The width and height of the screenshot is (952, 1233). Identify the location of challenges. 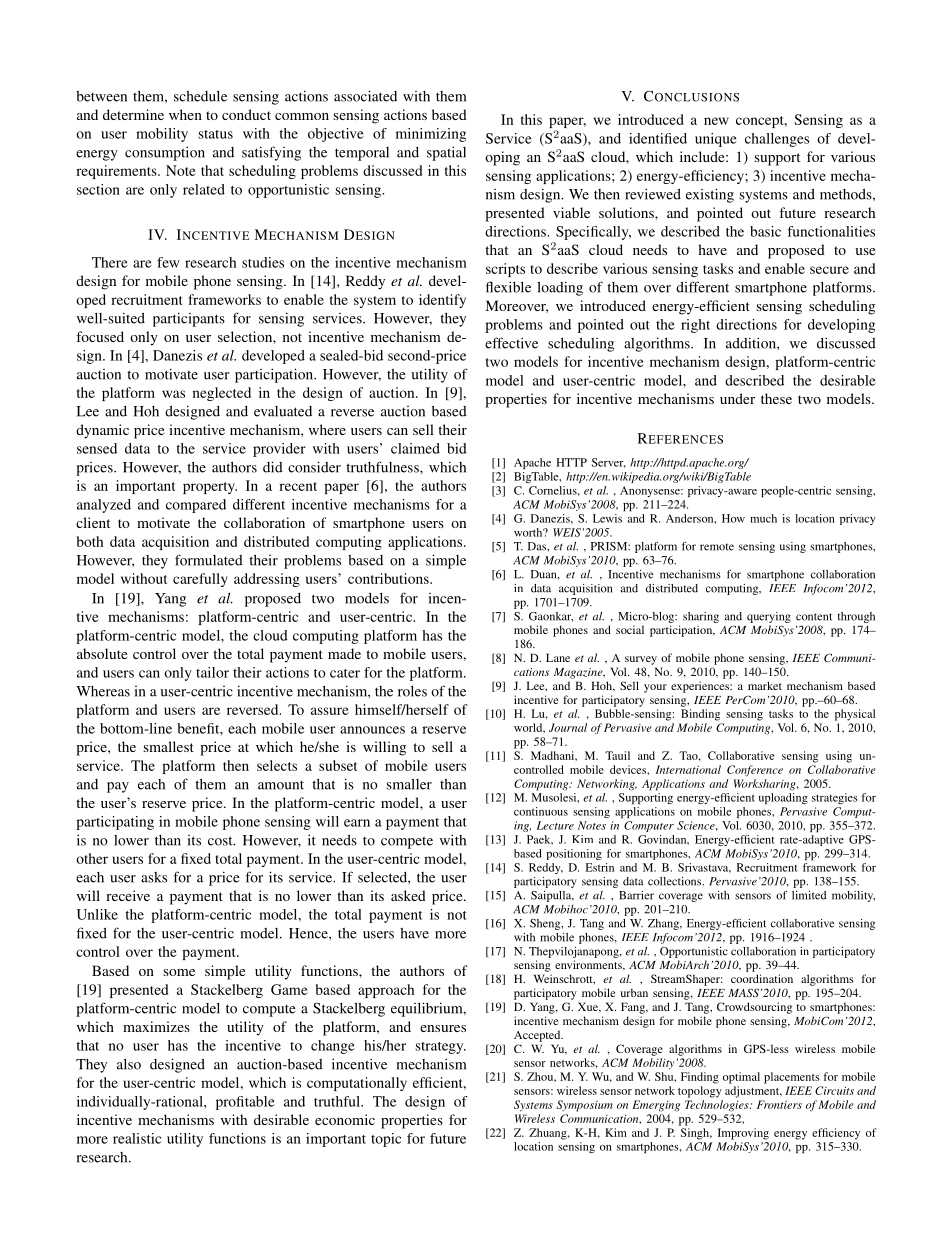
(777, 140).
